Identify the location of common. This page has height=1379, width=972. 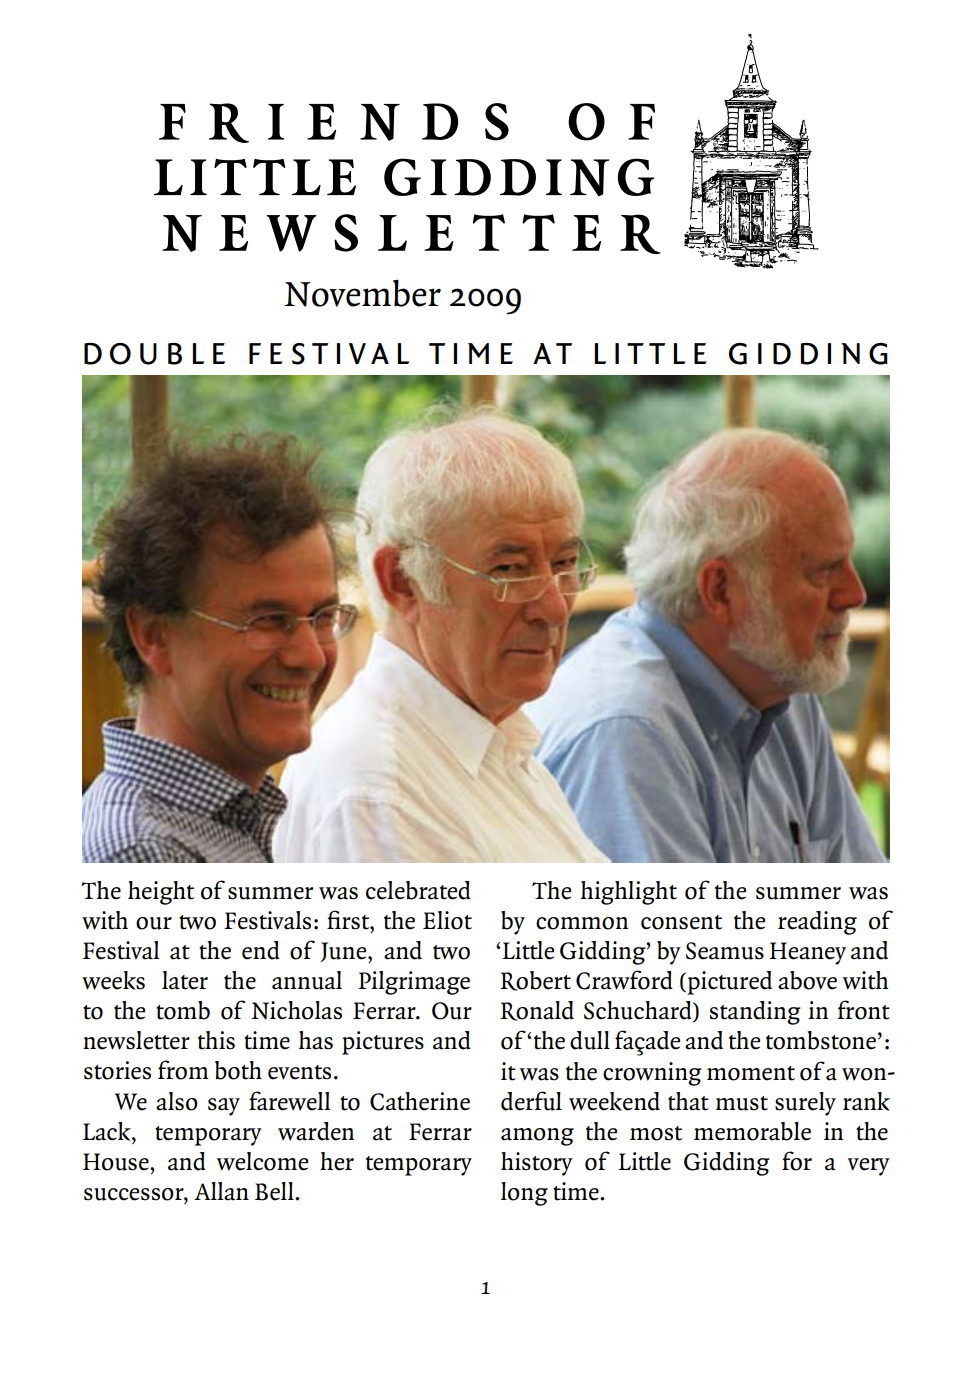
(582, 923).
